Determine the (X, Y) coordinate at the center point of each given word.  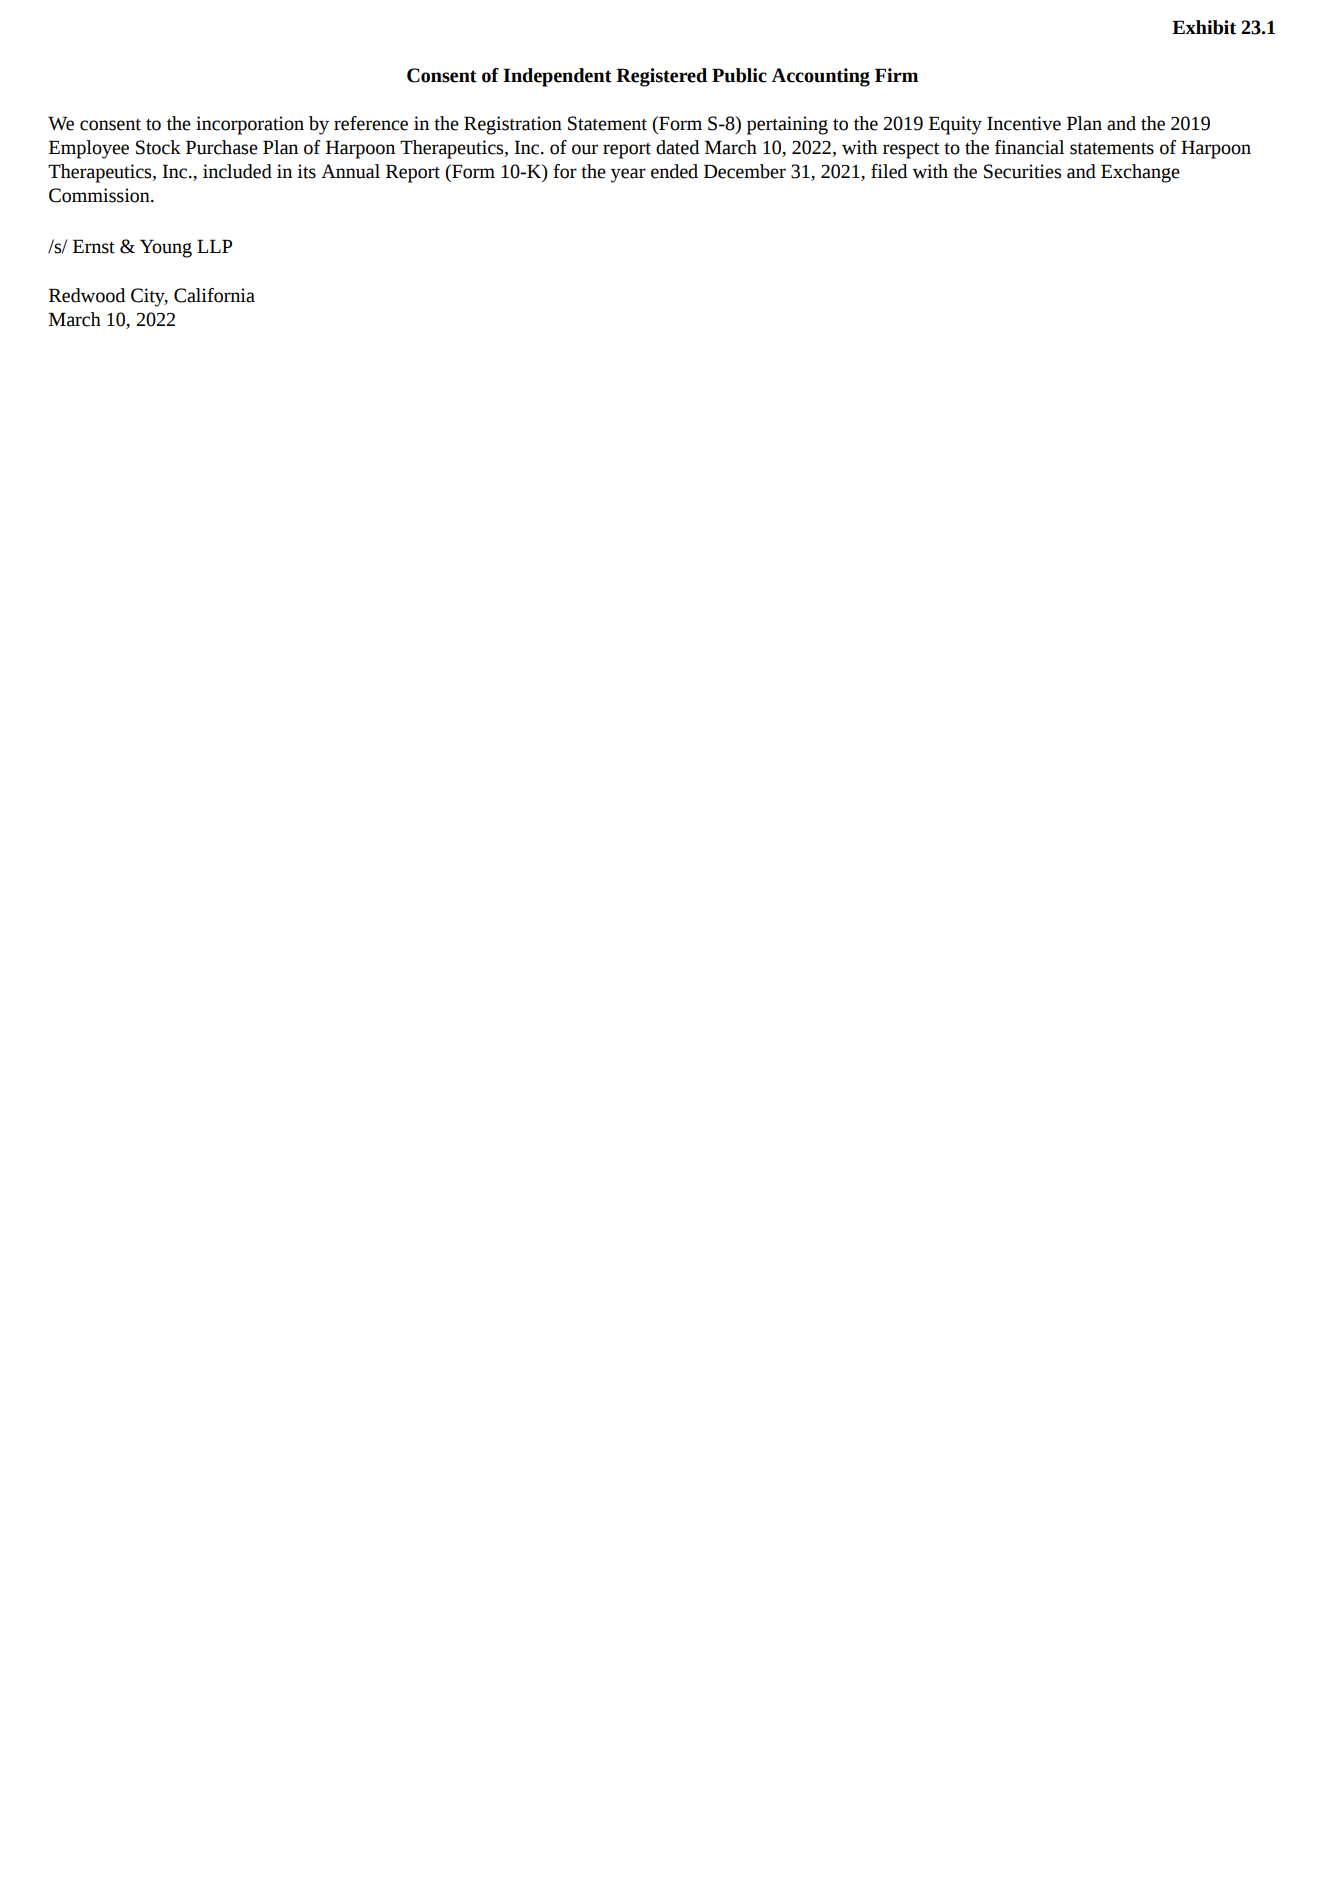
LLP (214, 246)
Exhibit (1204, 27)
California (214, 295)
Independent (557, 77)
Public (739, 75)
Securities (1022, 171)
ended (674, 171)
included (237, 171)
